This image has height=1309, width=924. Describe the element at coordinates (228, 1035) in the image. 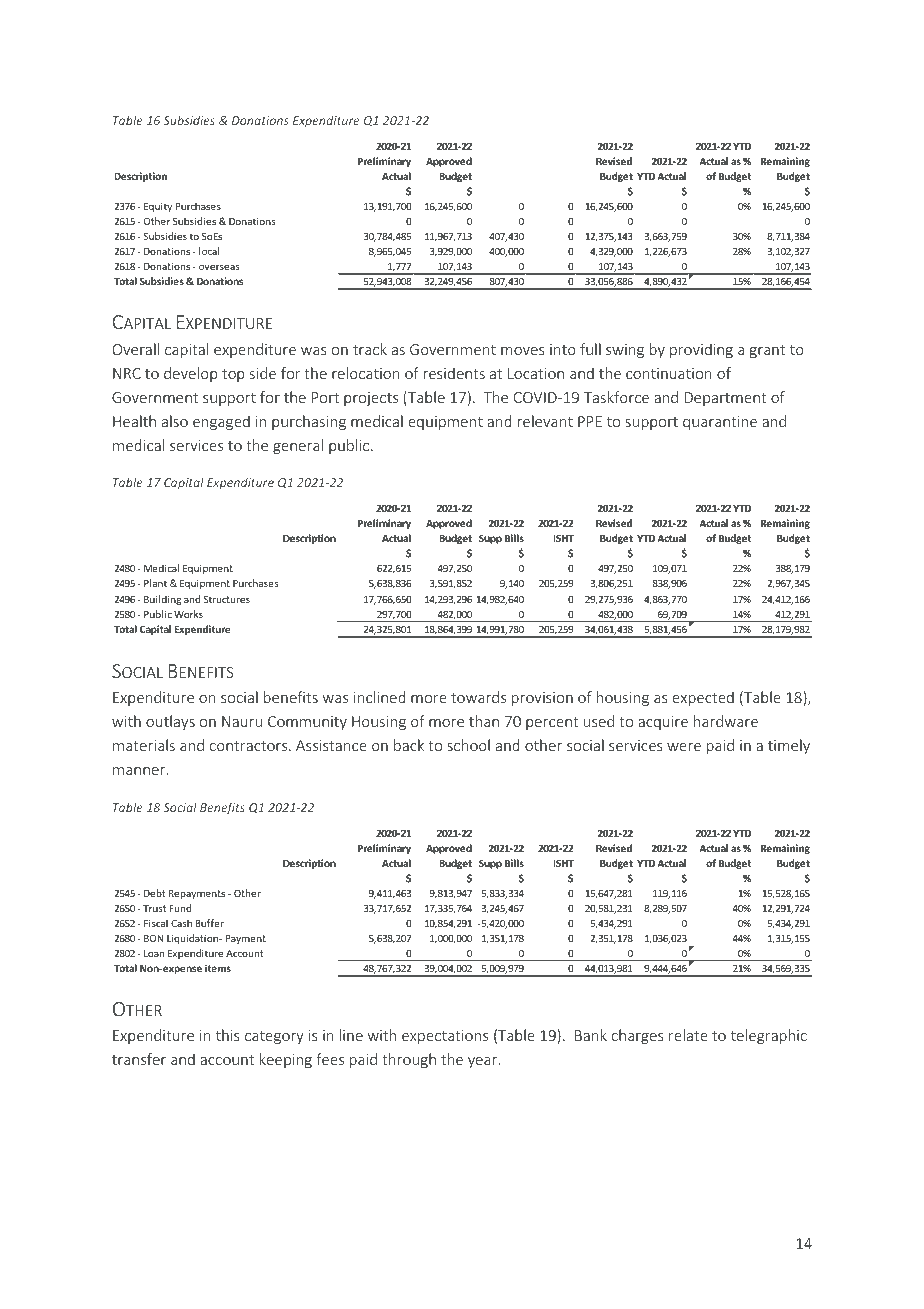

I see `this` at that location.
